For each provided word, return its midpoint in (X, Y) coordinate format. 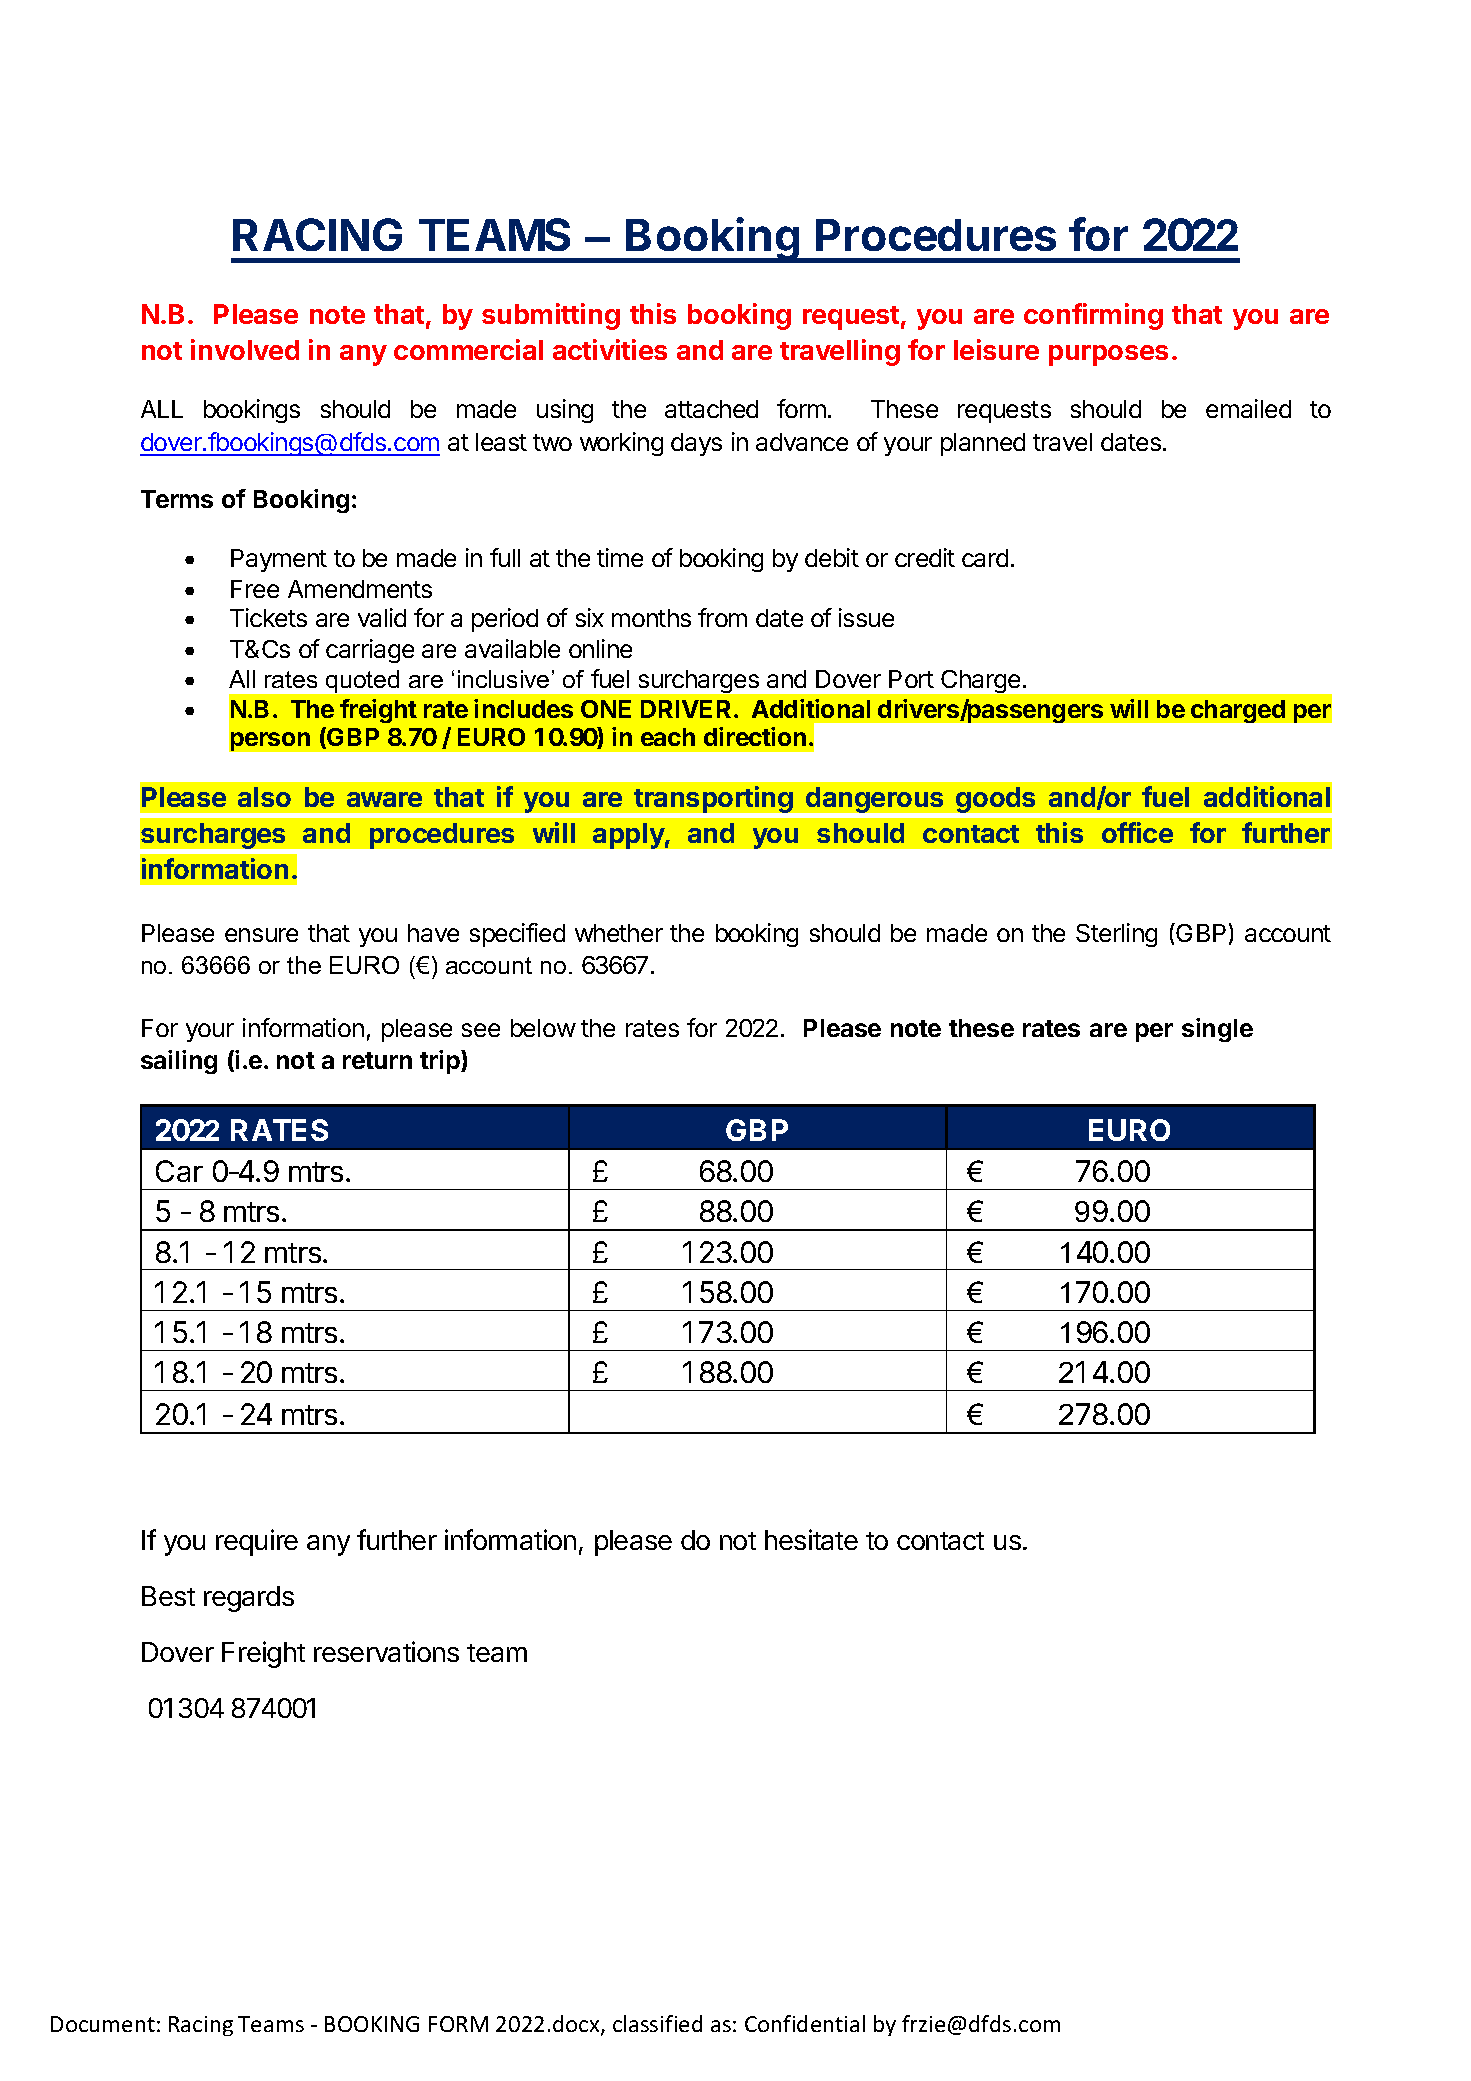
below (543, 1028)
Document (103, 2024)
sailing (179, 1062)
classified (657, 2023)
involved (245, 349)
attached (711, 409)
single (1217, 1030)
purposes (1108, 355)
